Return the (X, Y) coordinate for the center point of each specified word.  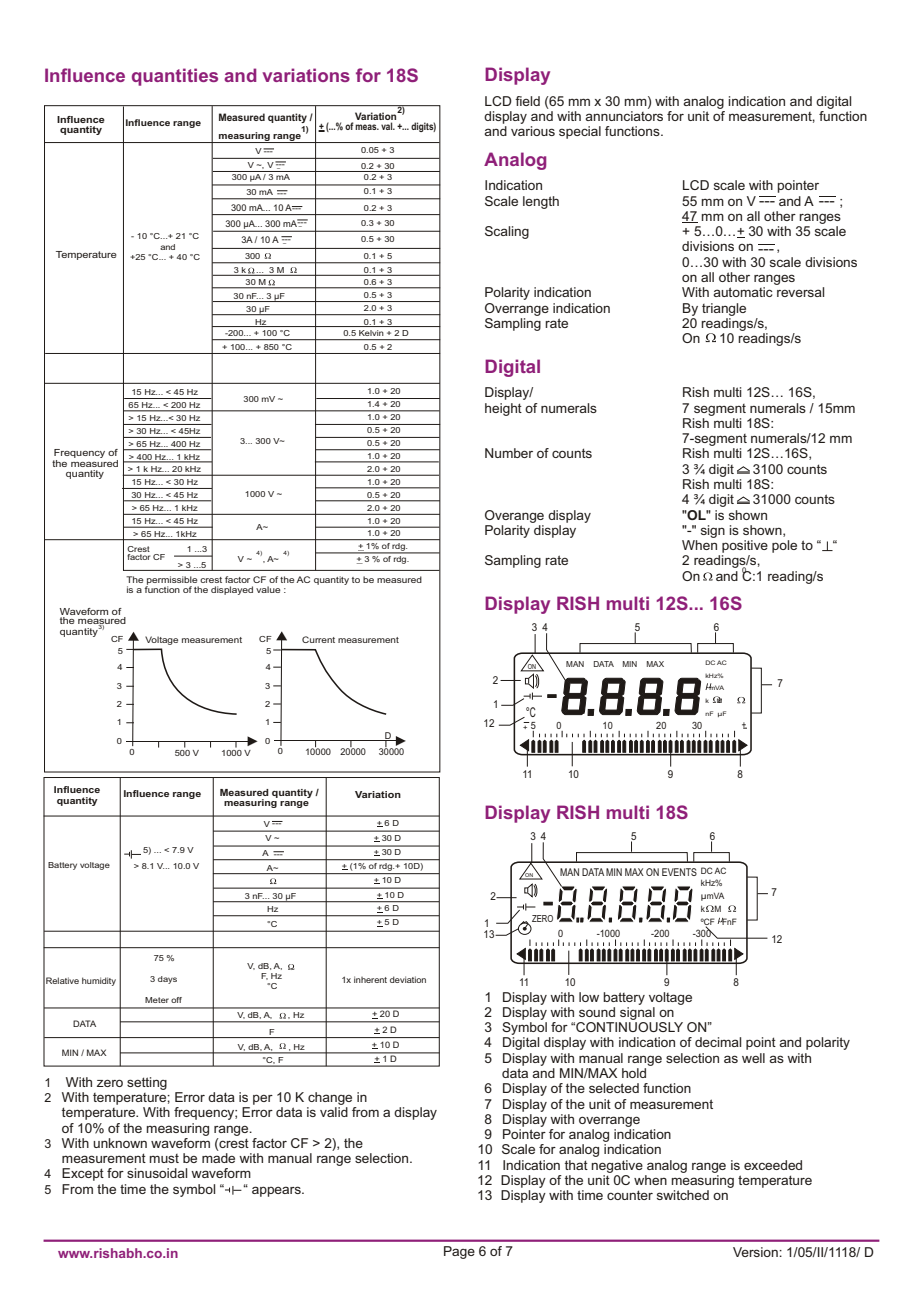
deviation (408, 979)
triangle (724, 309)
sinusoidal (157, 1173)
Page (459, 1252)
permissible (172, 581)
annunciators (624, 116)
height (503, 409)
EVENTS (679, 872)
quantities (175, 77)
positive (745, 546)
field (527, 101)
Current (318, 639)
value (268, 589)
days (167, 980)
